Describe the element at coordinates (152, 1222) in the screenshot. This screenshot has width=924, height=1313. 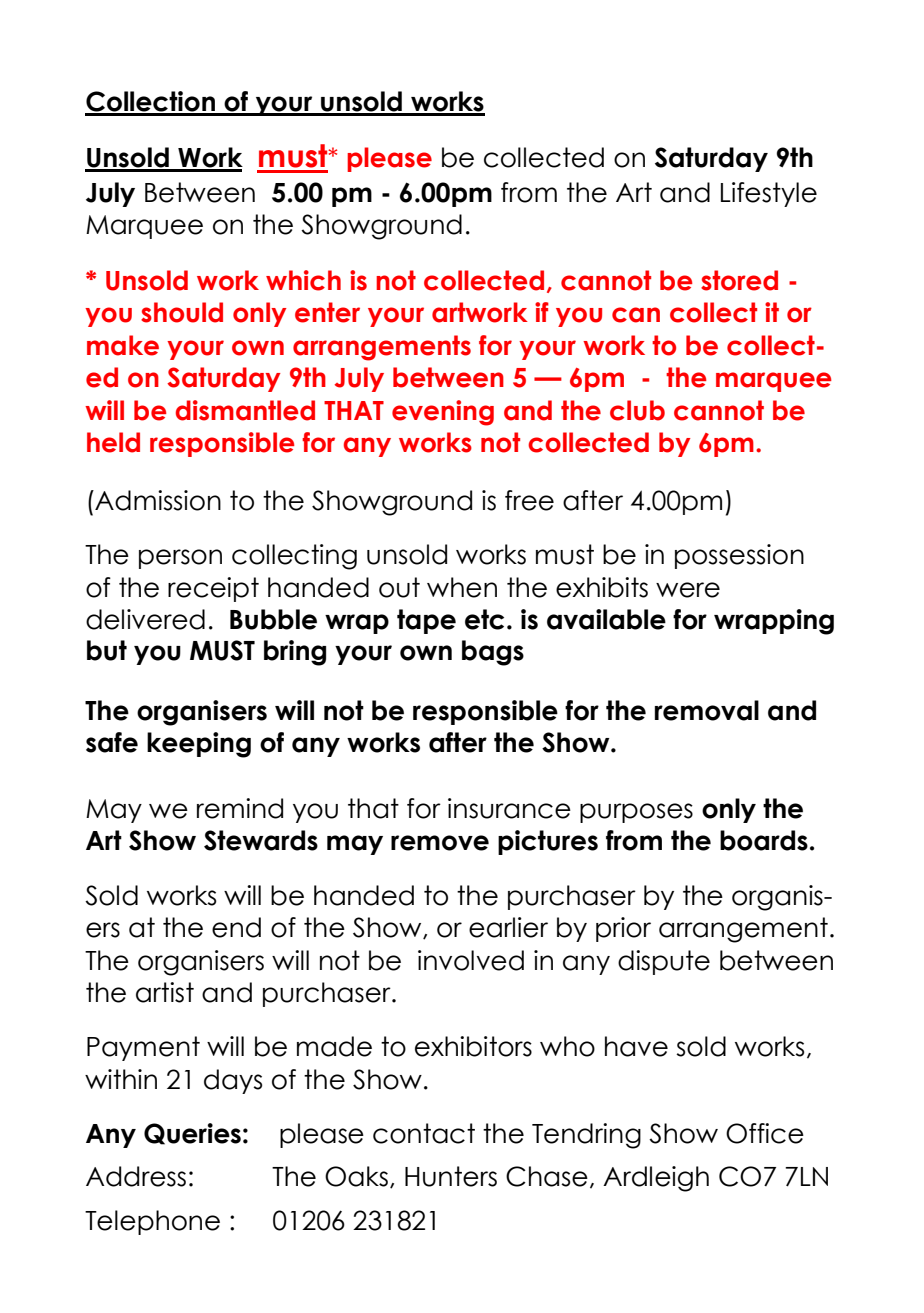
I see `Telephone` at that location.
